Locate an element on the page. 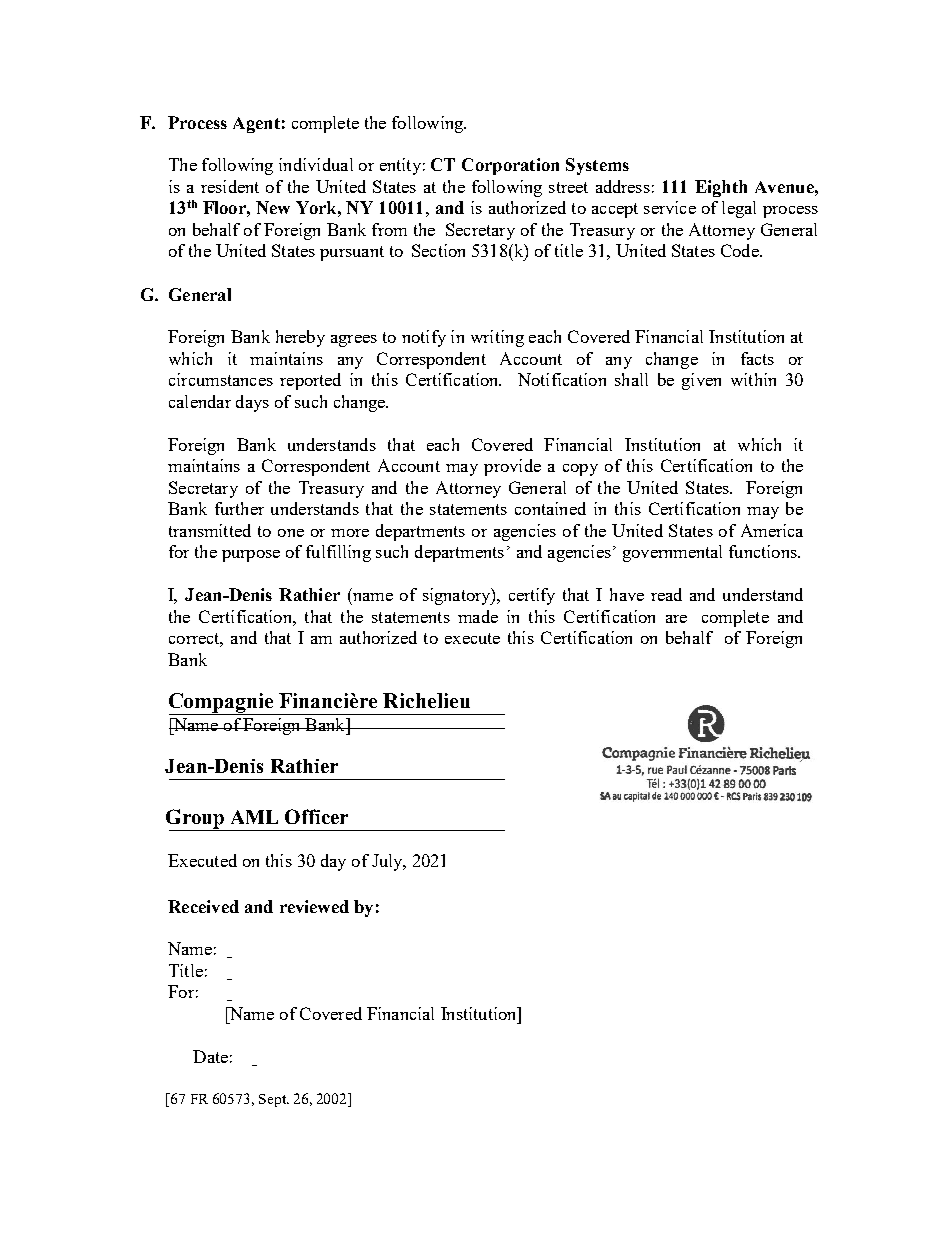  made is located at coordinates (478, 616).
